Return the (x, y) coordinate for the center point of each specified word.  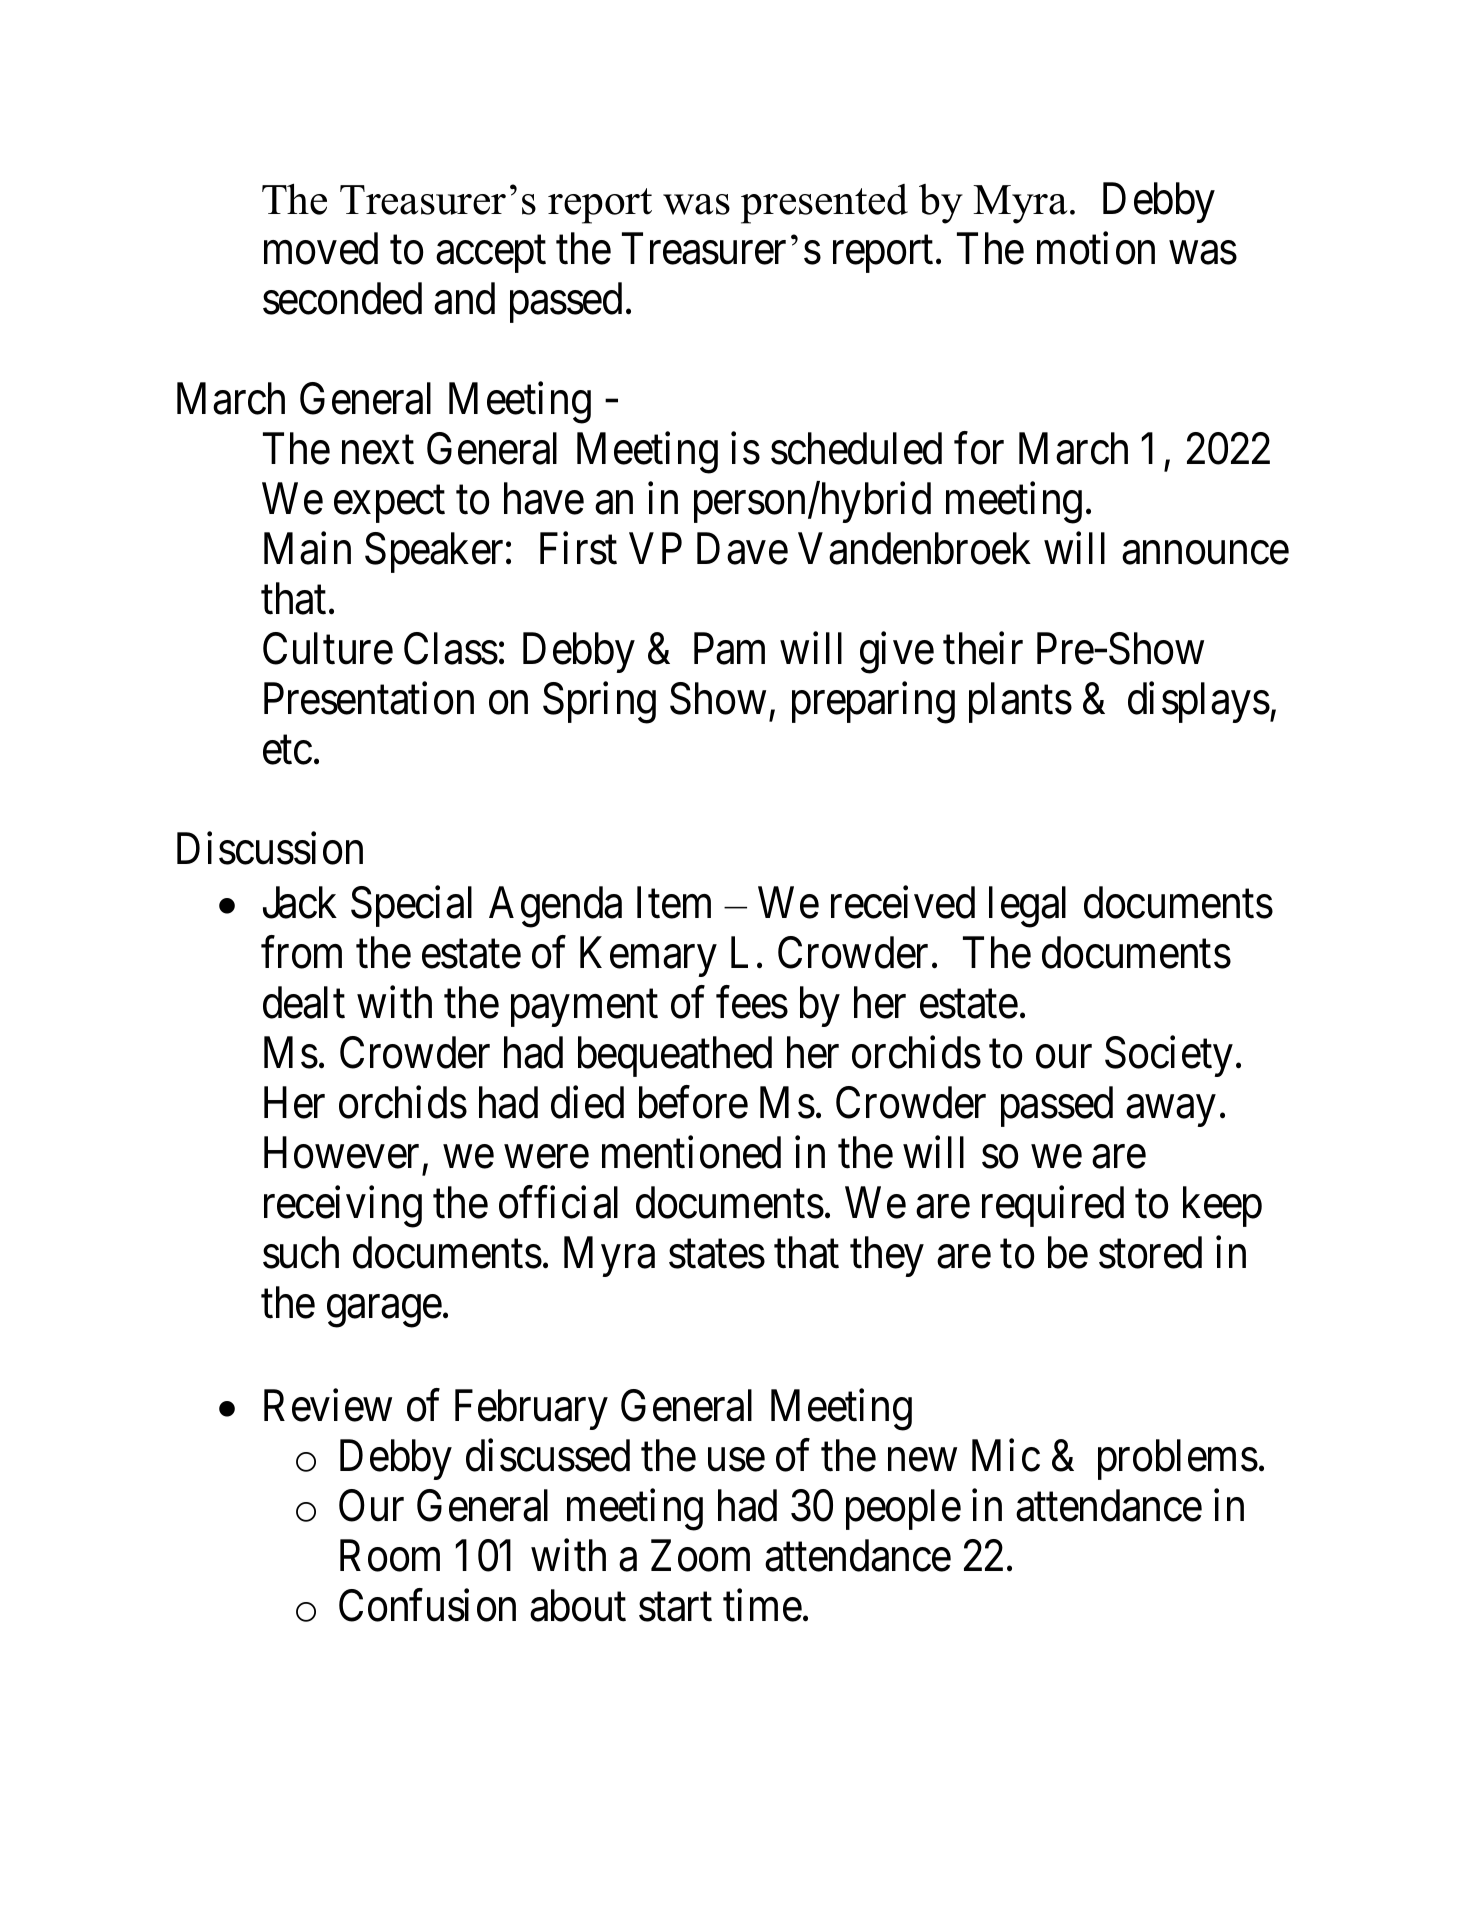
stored (1150, 1252)
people (903, 1509)
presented (824, 204)
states (717, 1255)
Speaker (434, 553)
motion (1096, 248)
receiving (343, 1207)
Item (674, 903)
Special (411, 906)
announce (1205, 553)
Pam (729, 649)
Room (390, 1556)
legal (1027, 907)
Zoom (700, 1556)
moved (321, 248)
